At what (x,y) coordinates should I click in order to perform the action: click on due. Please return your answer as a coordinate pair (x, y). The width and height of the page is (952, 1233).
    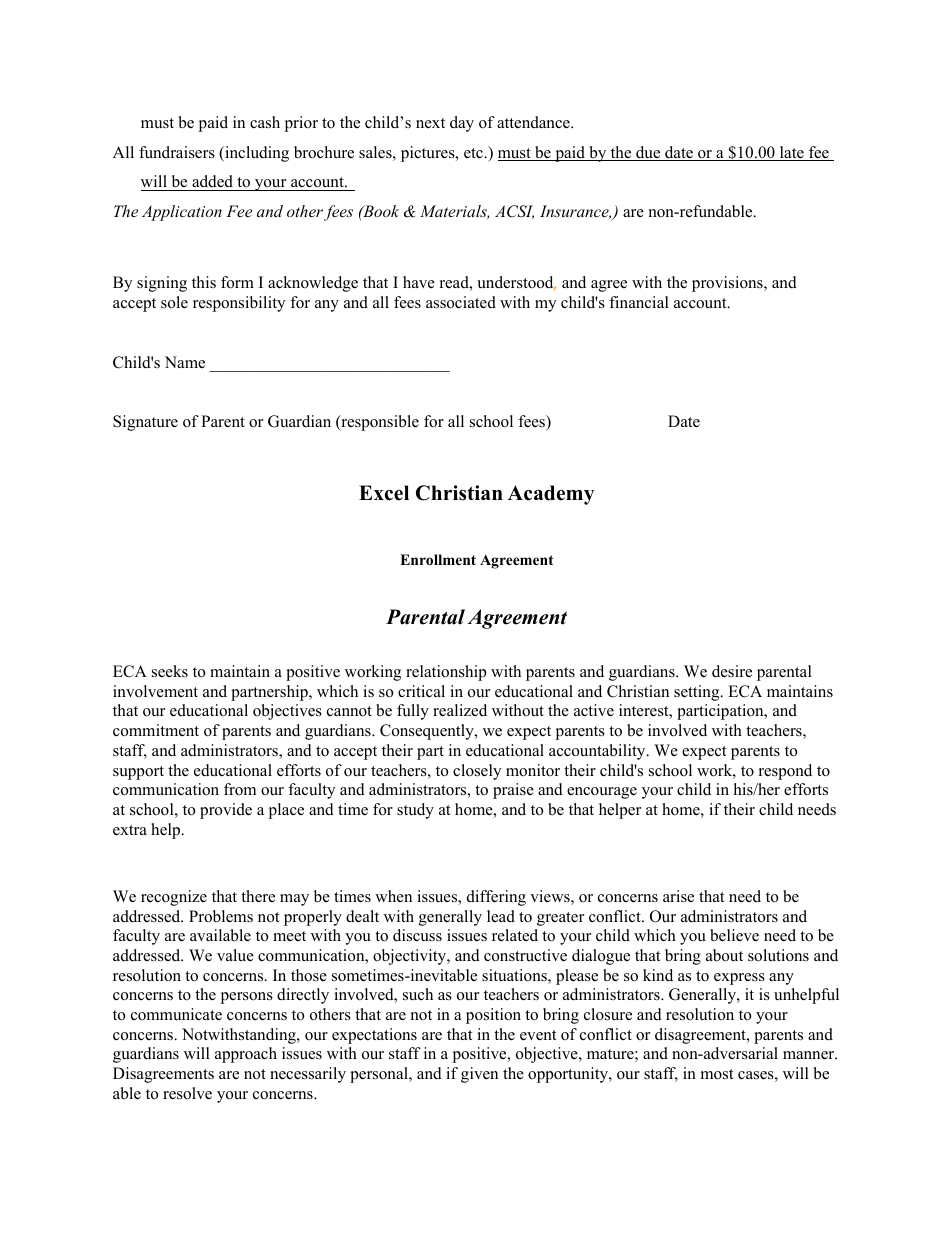
    Looking at the image, I should click on (648, 153).
